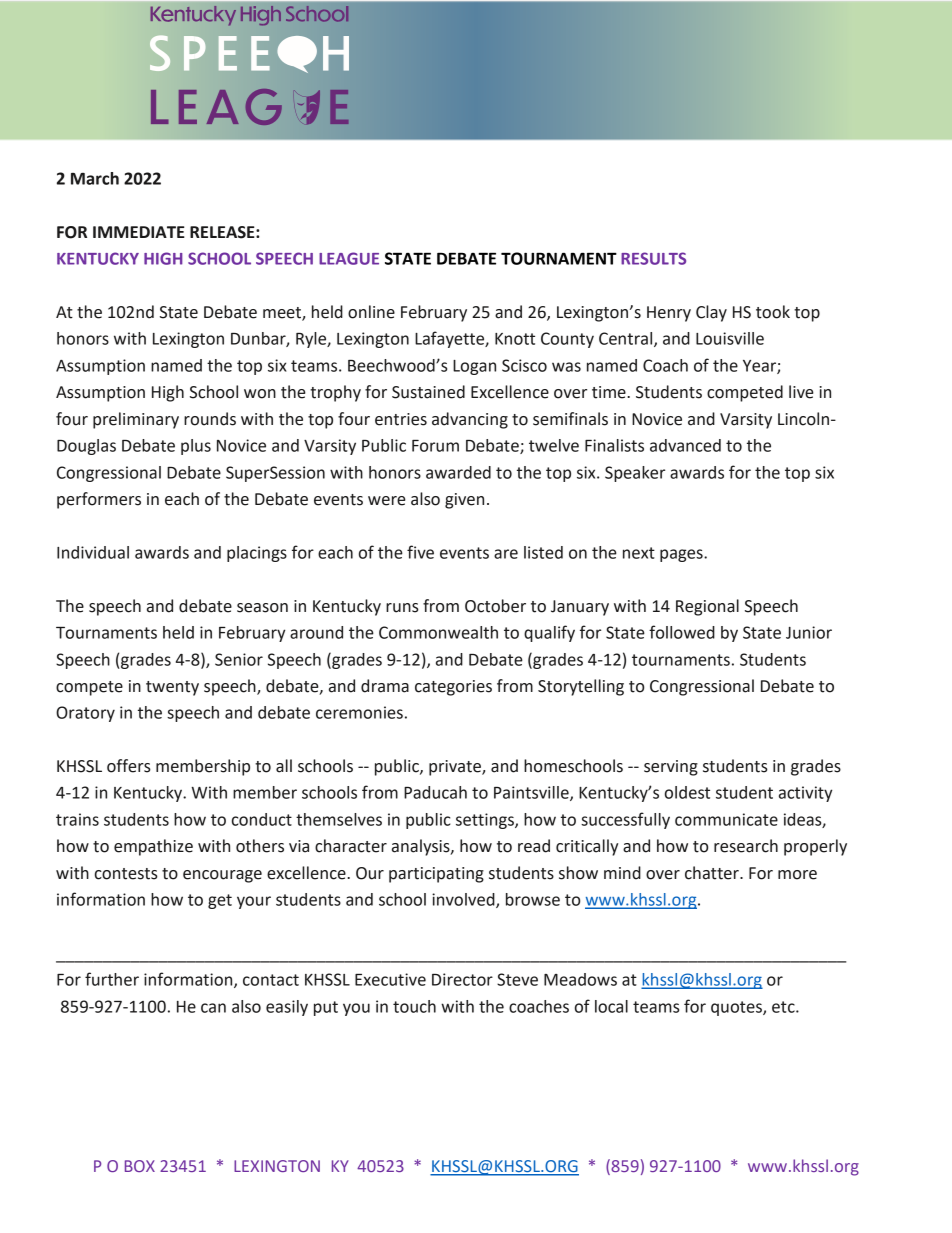 The height and width of the screenshot is (1233, 952). I want to click on empathize, so click(153, 847).
